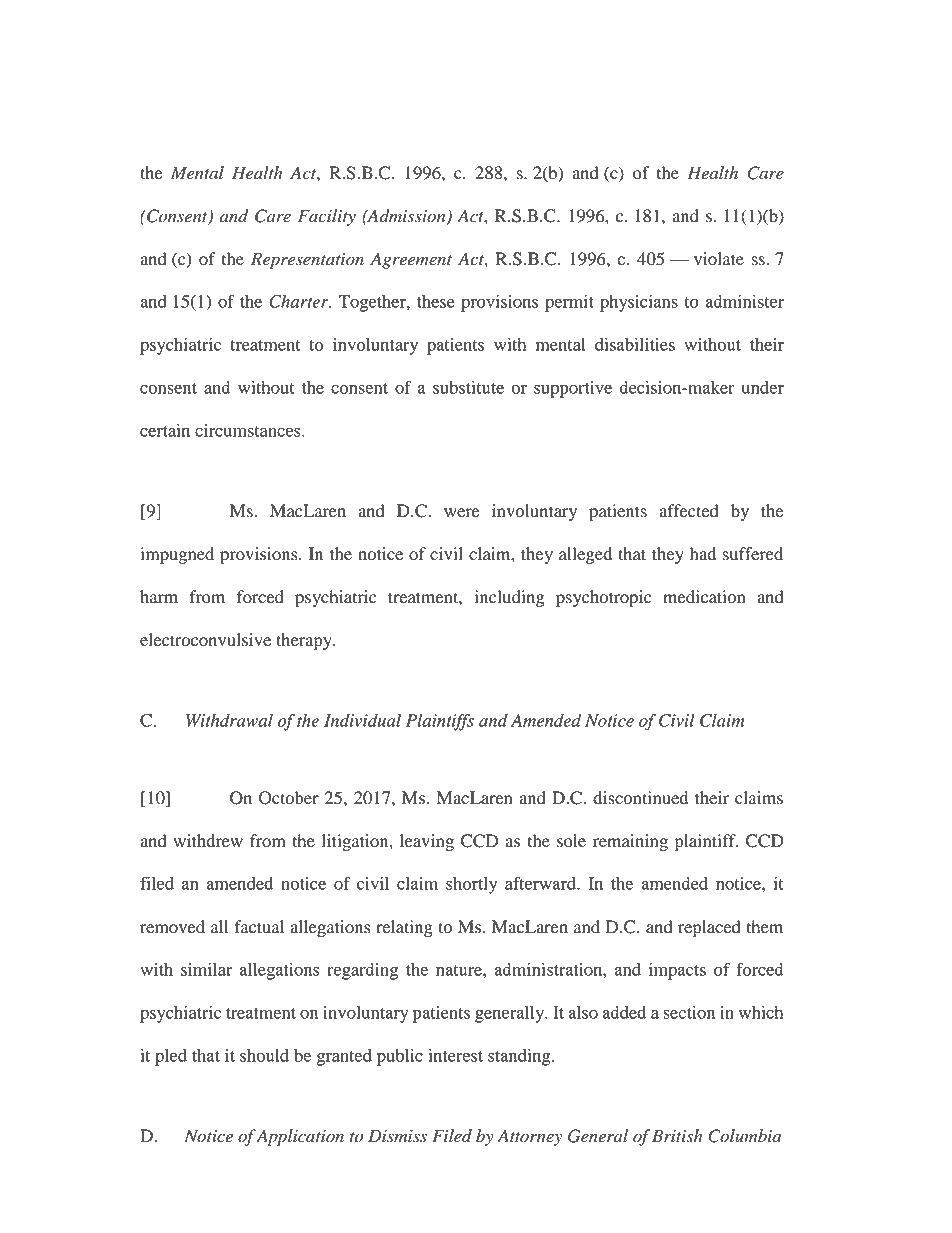  I want to click on Application, so click(299, 1137).
